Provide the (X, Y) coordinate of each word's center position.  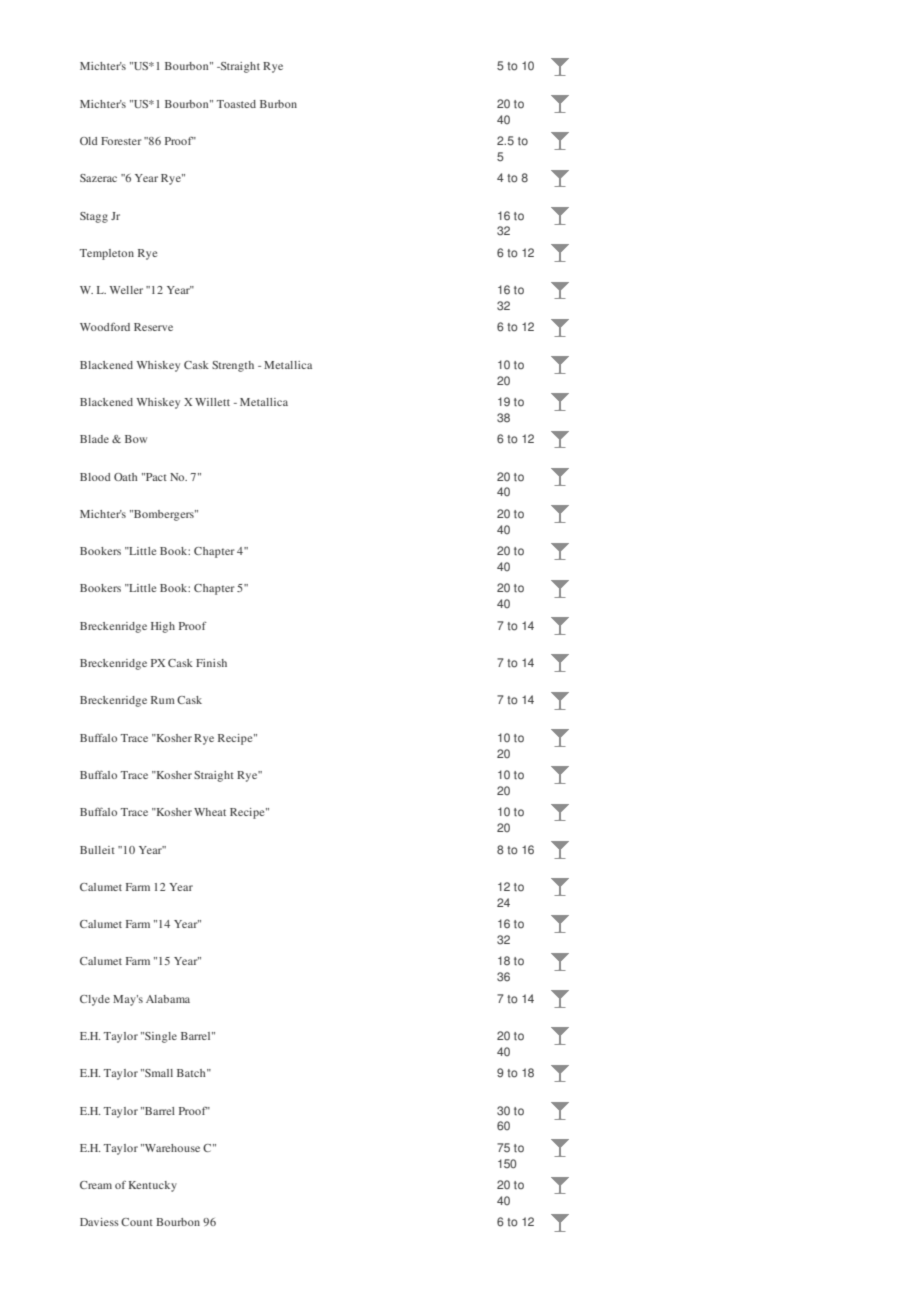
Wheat (210, 812)
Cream (96, 1185)
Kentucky (153, 1186)
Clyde (95, 1000)
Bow (136, 439)
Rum (163, 700)
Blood (95, 477)
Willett (212, 402)
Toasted (236, 104)
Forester (121, 141)
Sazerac (98, 178)
